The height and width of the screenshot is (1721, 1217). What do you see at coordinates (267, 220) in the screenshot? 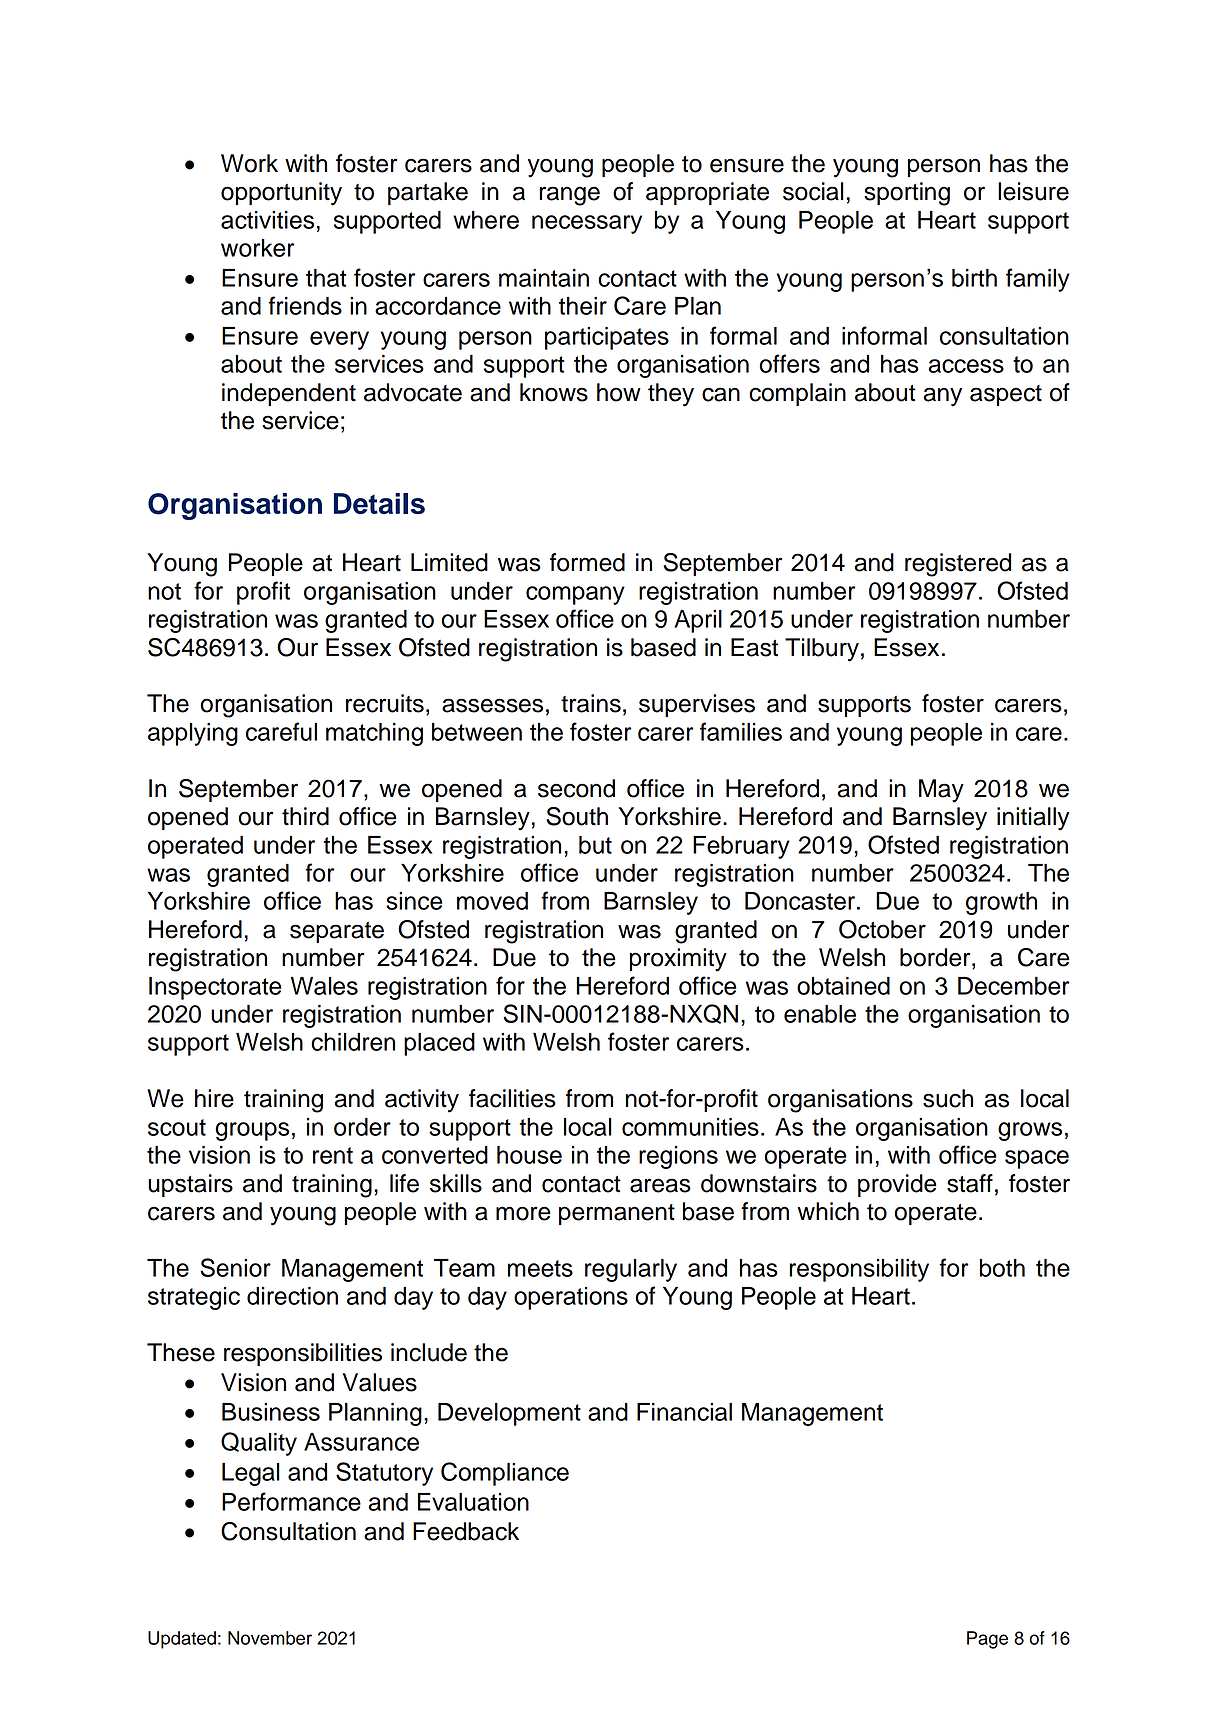
I see `activities` at bounding box center [267, 220].
